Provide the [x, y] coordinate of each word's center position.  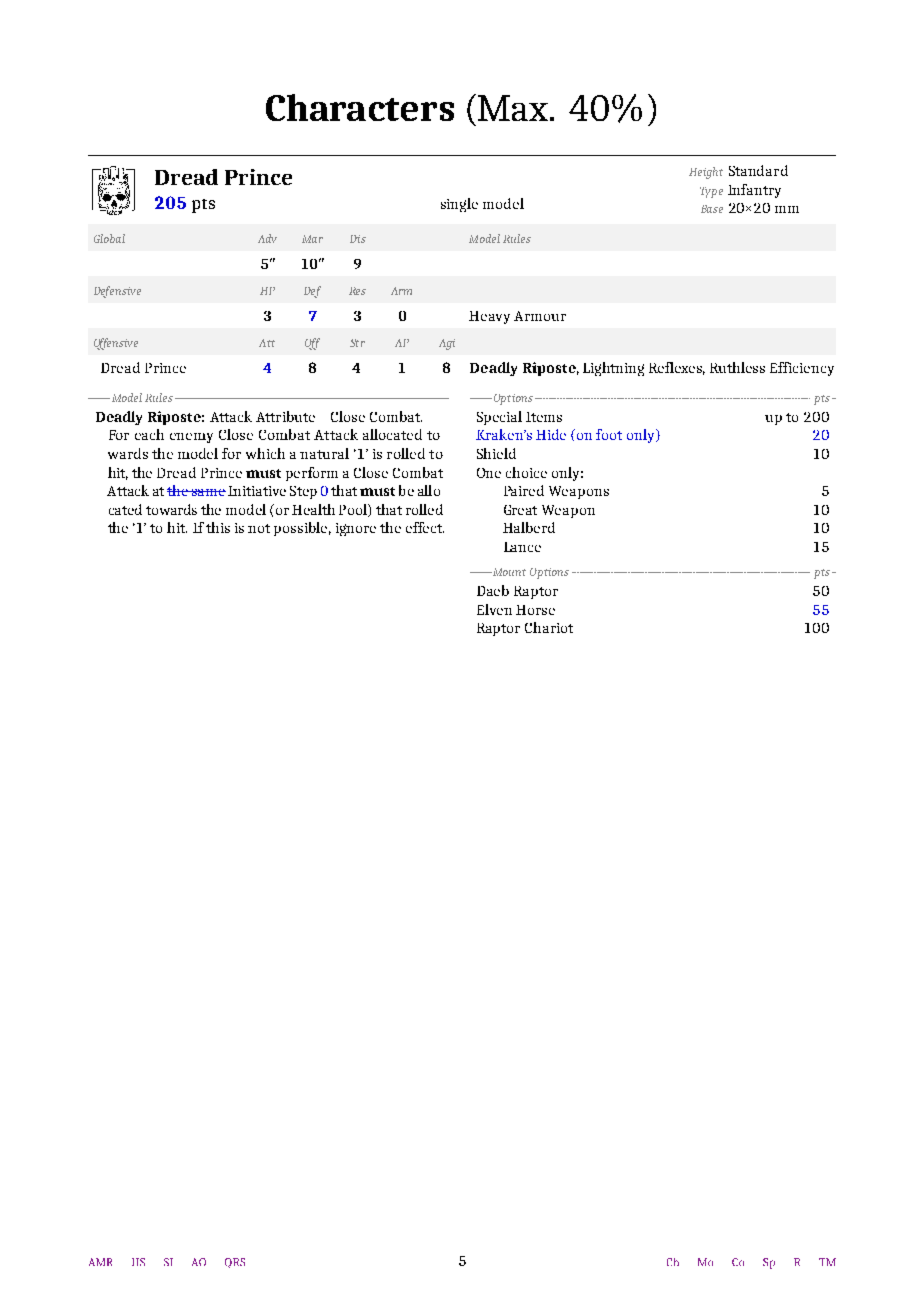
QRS [235, 1263]
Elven [494, 609]
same [207, 492]
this [218, 527]
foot [609, 434]
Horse [535, 610]
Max [514, 108]
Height [706, 173]
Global [109, 238]
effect [425, 527]
